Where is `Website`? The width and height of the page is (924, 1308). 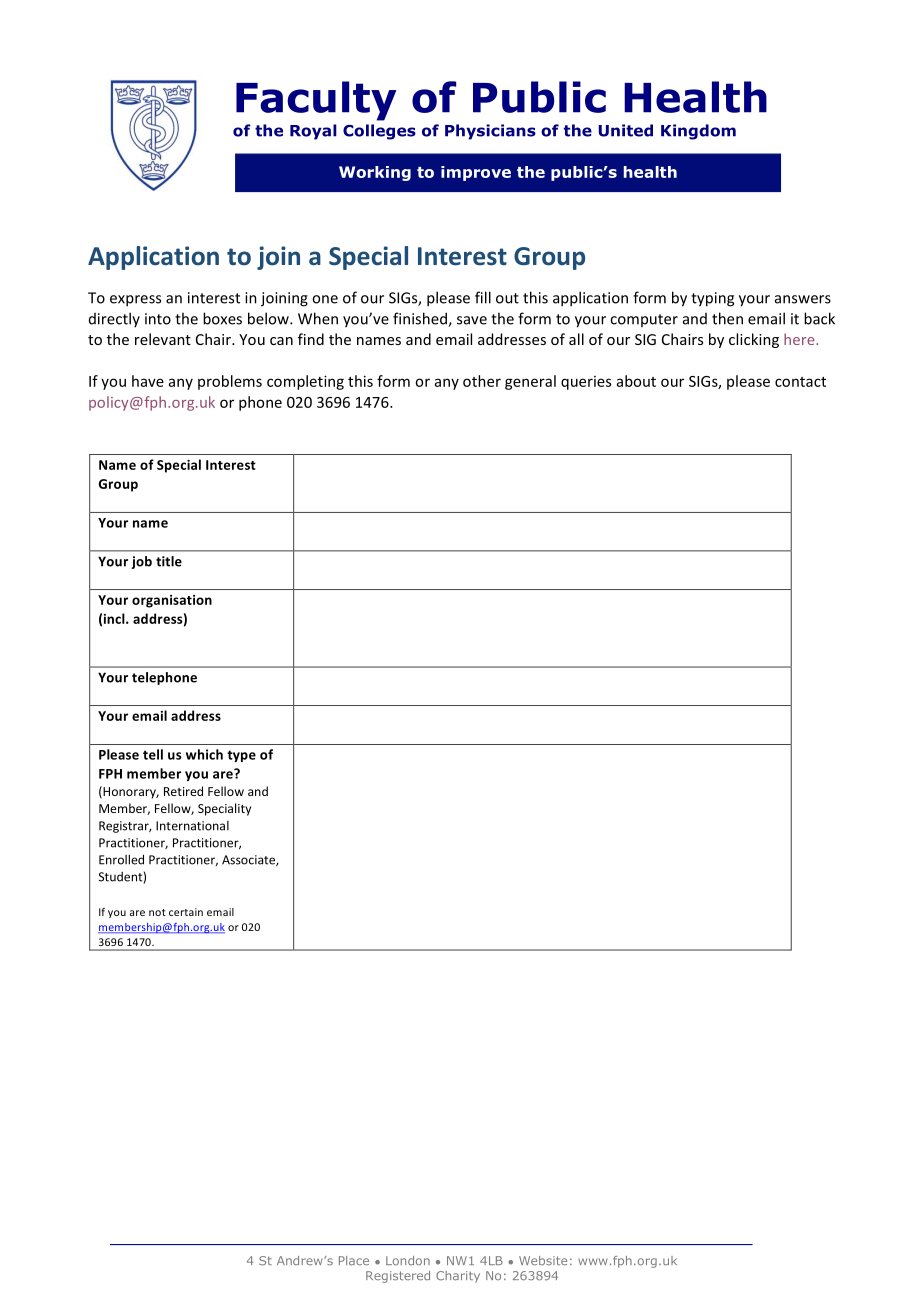
Website is located at coordinates (543, 1260).
